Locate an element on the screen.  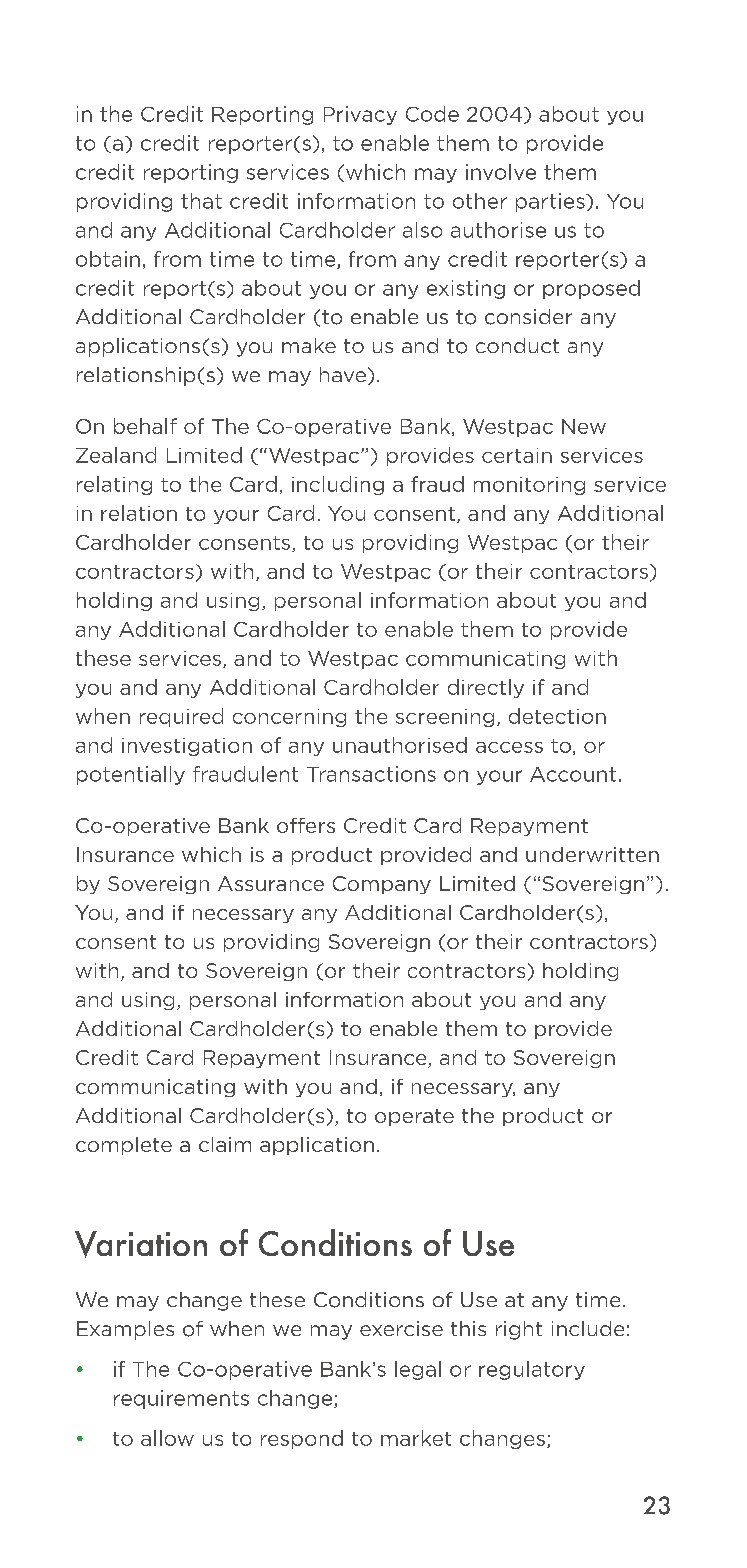
Privacy is located at coordinates (360, 115).
